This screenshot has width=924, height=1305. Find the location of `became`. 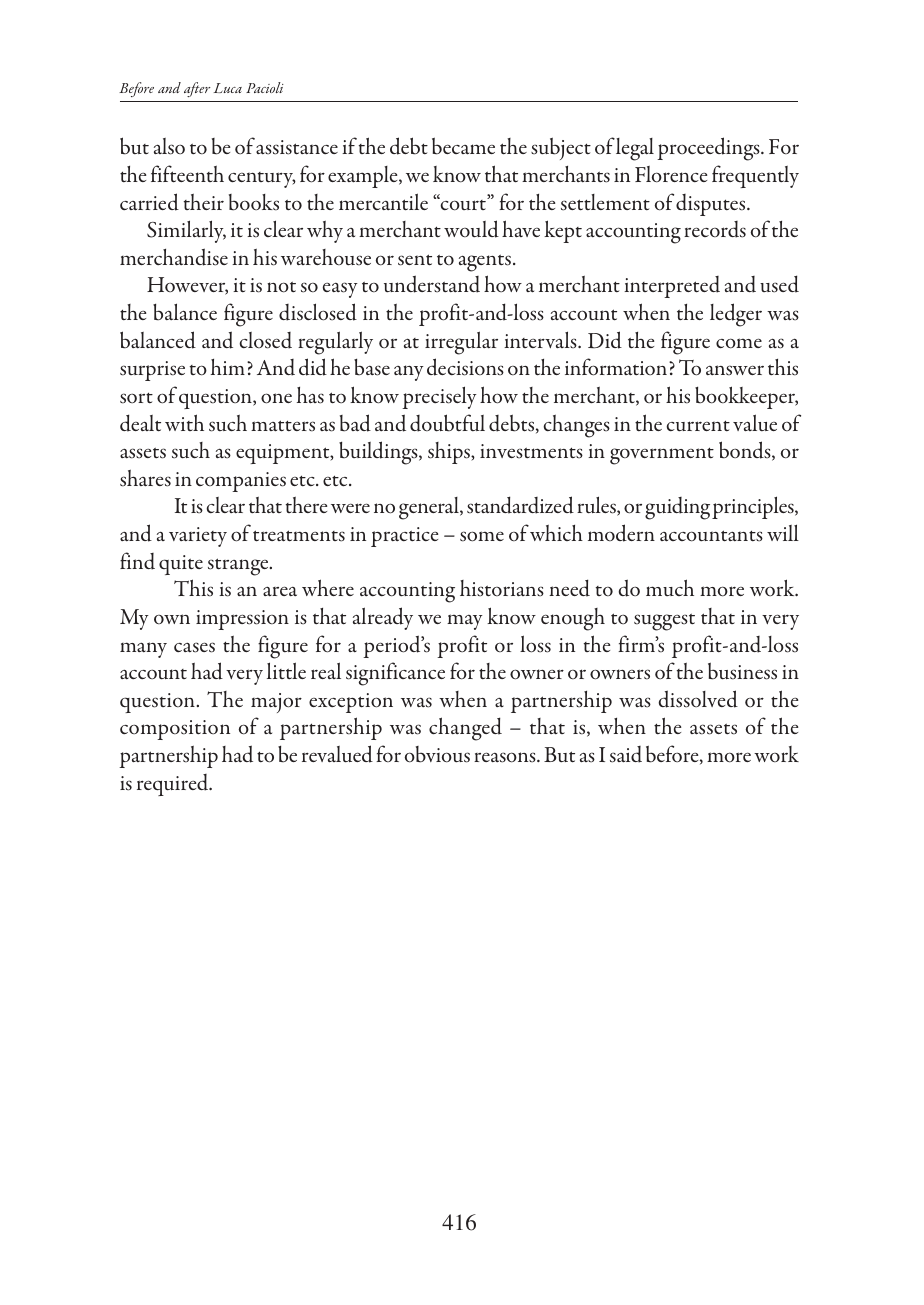

became is located at coordinates (463, 146).
